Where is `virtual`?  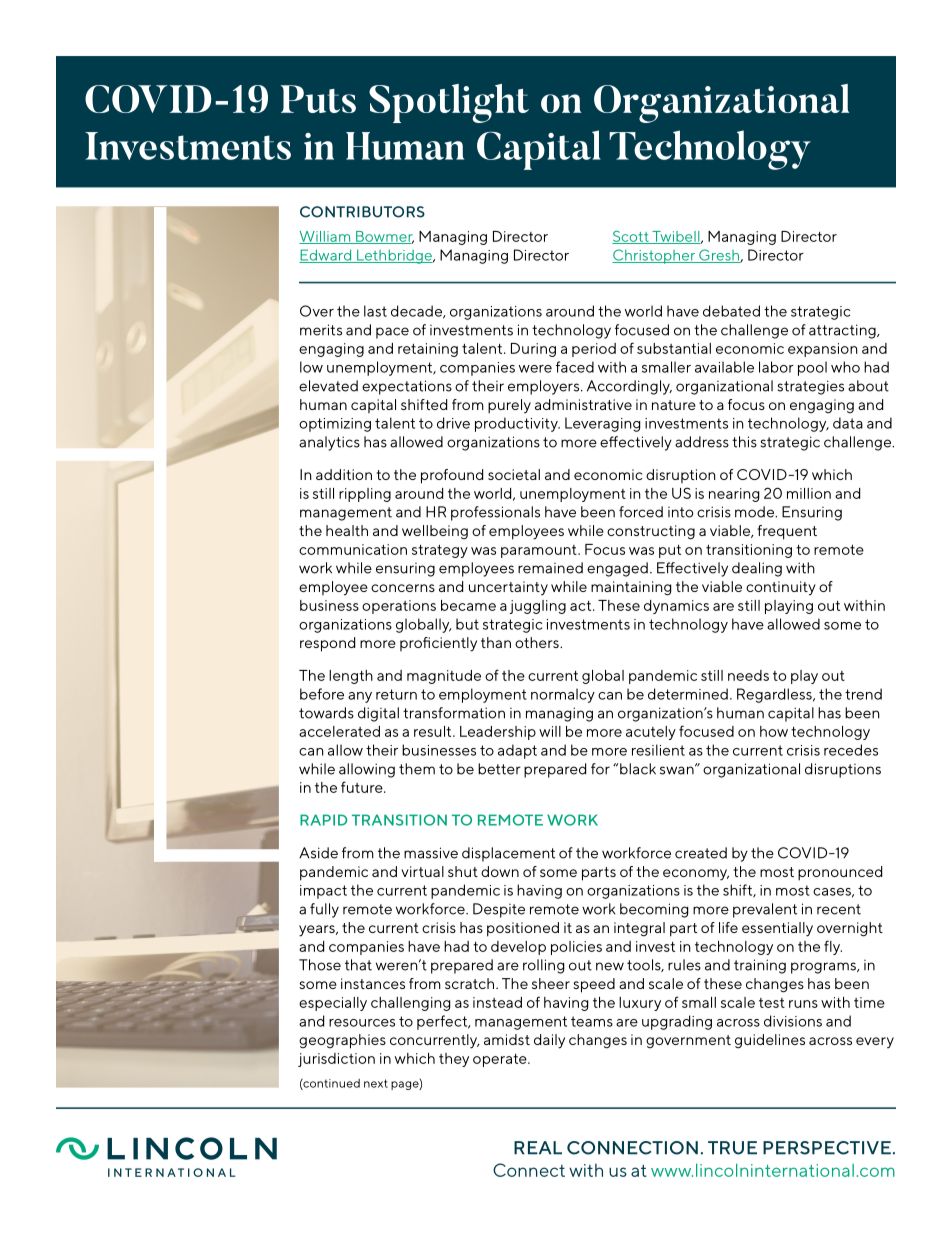 virtual is located at coordinates (422, 871).
